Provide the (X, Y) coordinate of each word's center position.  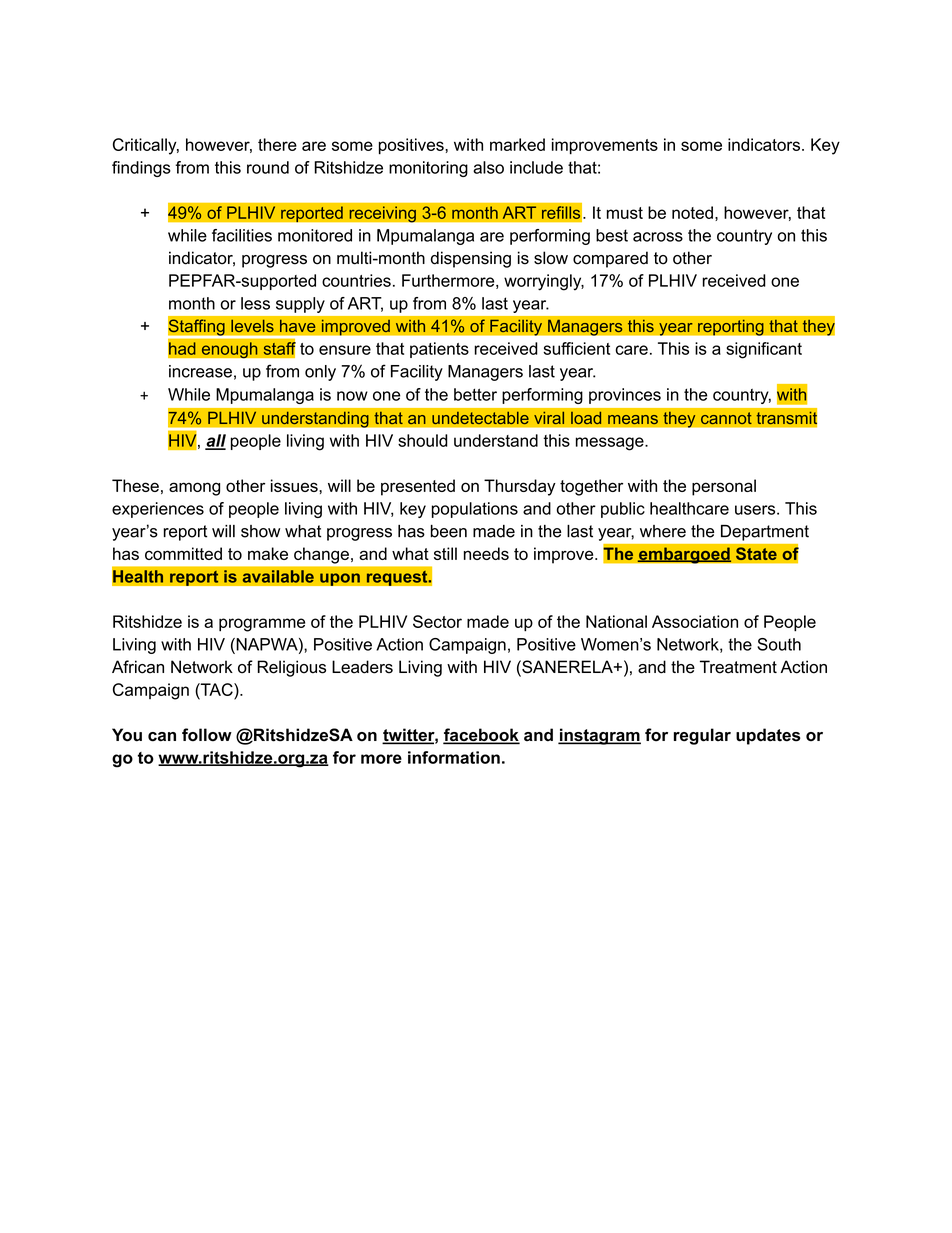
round (268, 167)
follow (207, 735)
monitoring (428, 169)
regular (702, 736)
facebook (481, 736)
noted (692, 212)
